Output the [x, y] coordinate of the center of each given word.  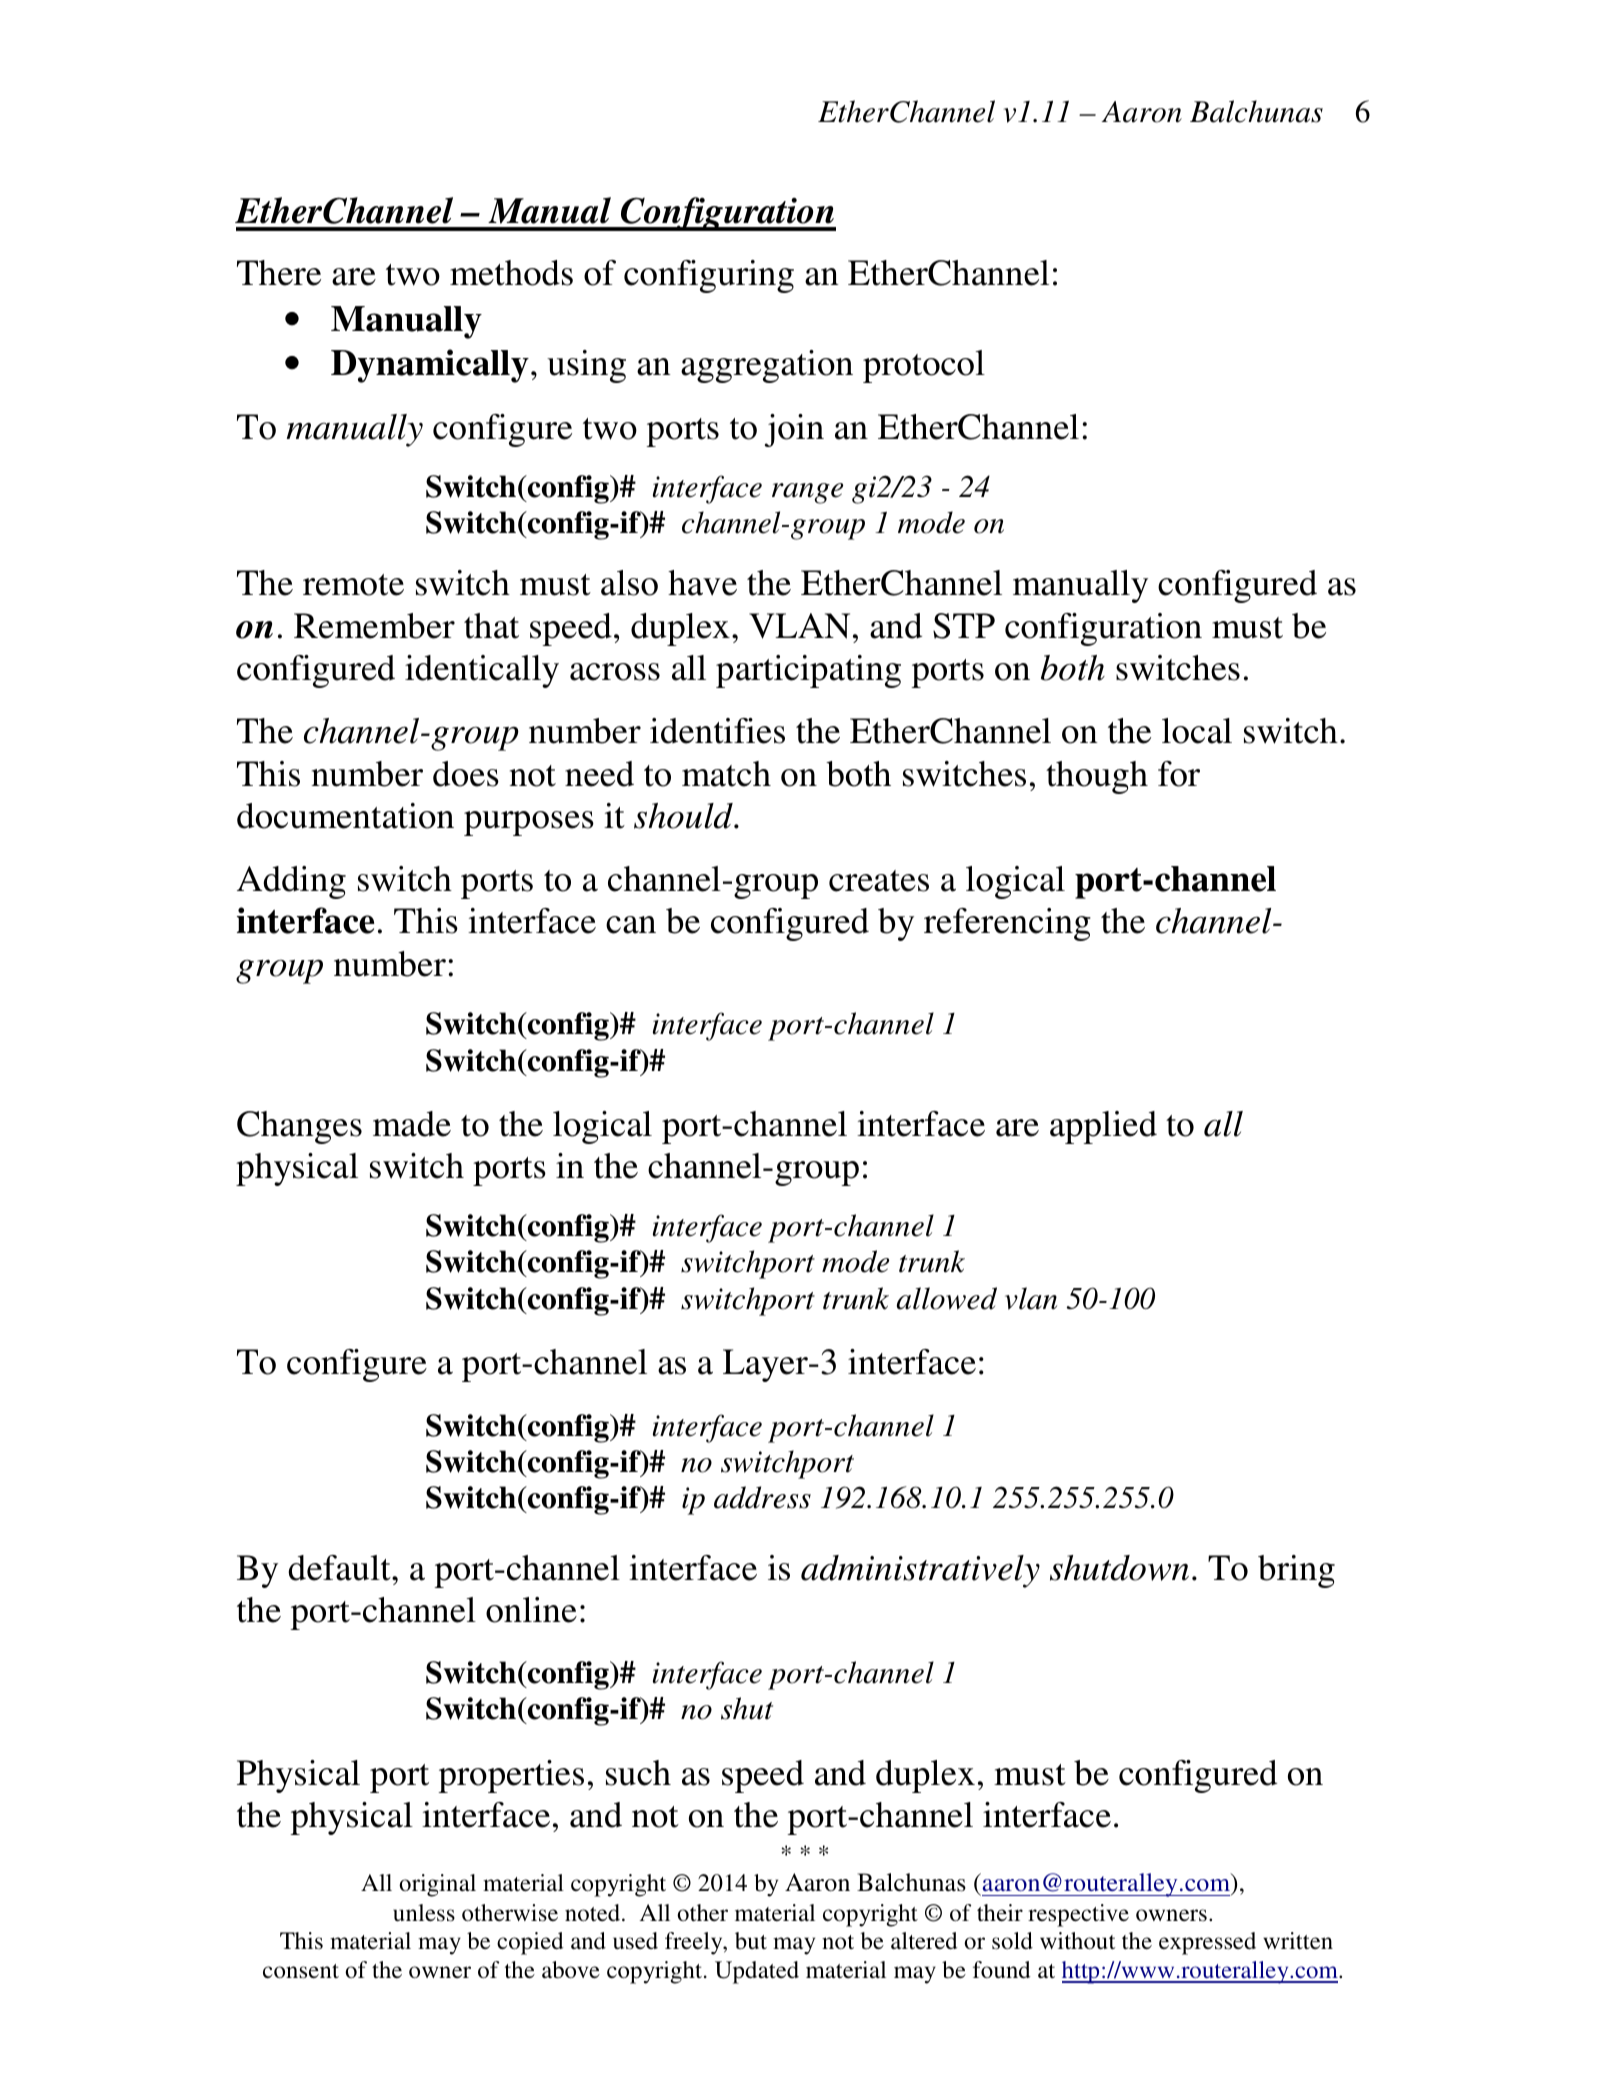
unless [424, 1913]
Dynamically [430, 366]
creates [879, 881]
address [762, 1497]
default [340, 1568]
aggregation [767, 366]
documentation [345, 816]
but [751, 1941]
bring [1296, 1571]
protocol [924, 366]
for [1179, 774]
